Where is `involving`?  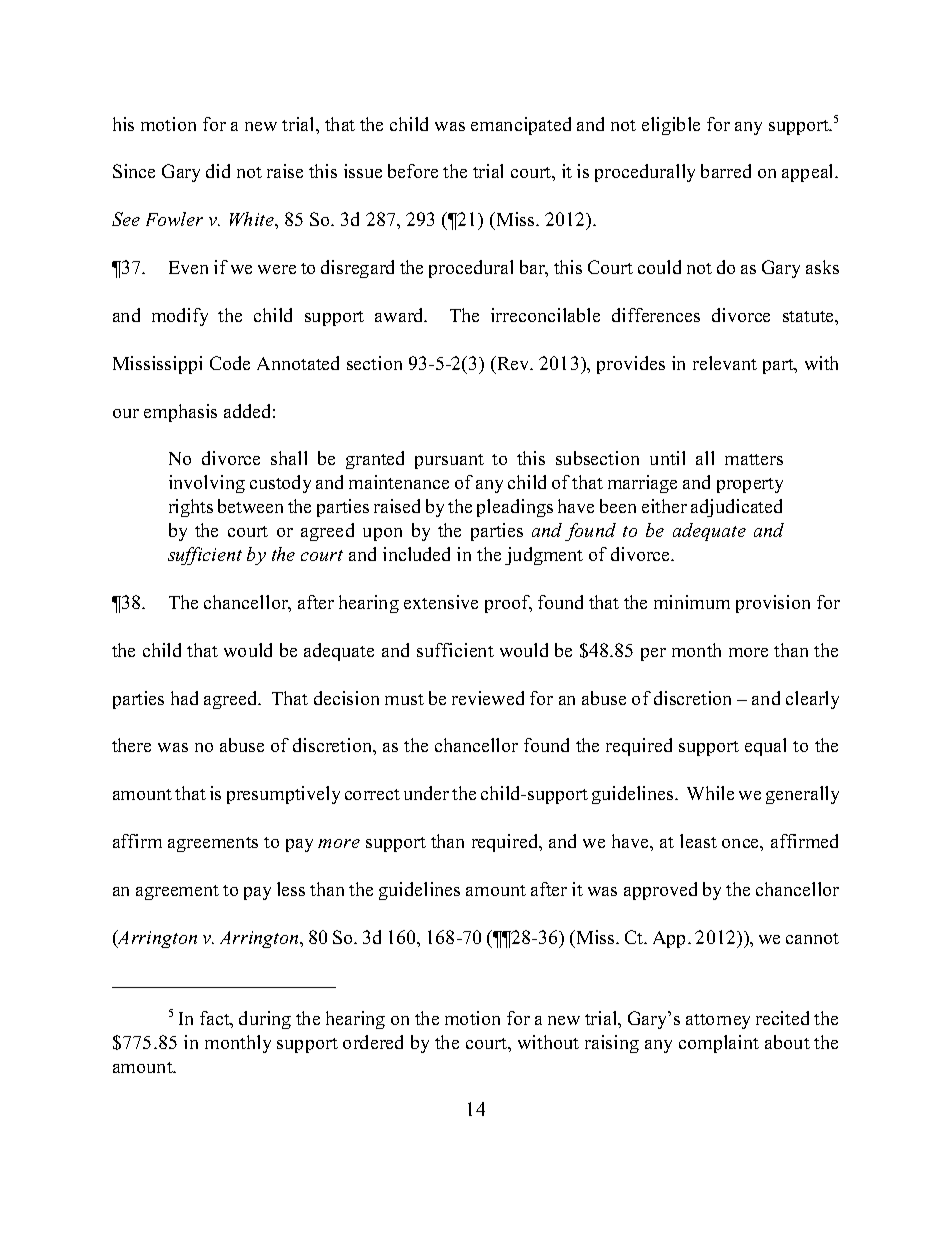
involving is located at coordinates (207, 484).
